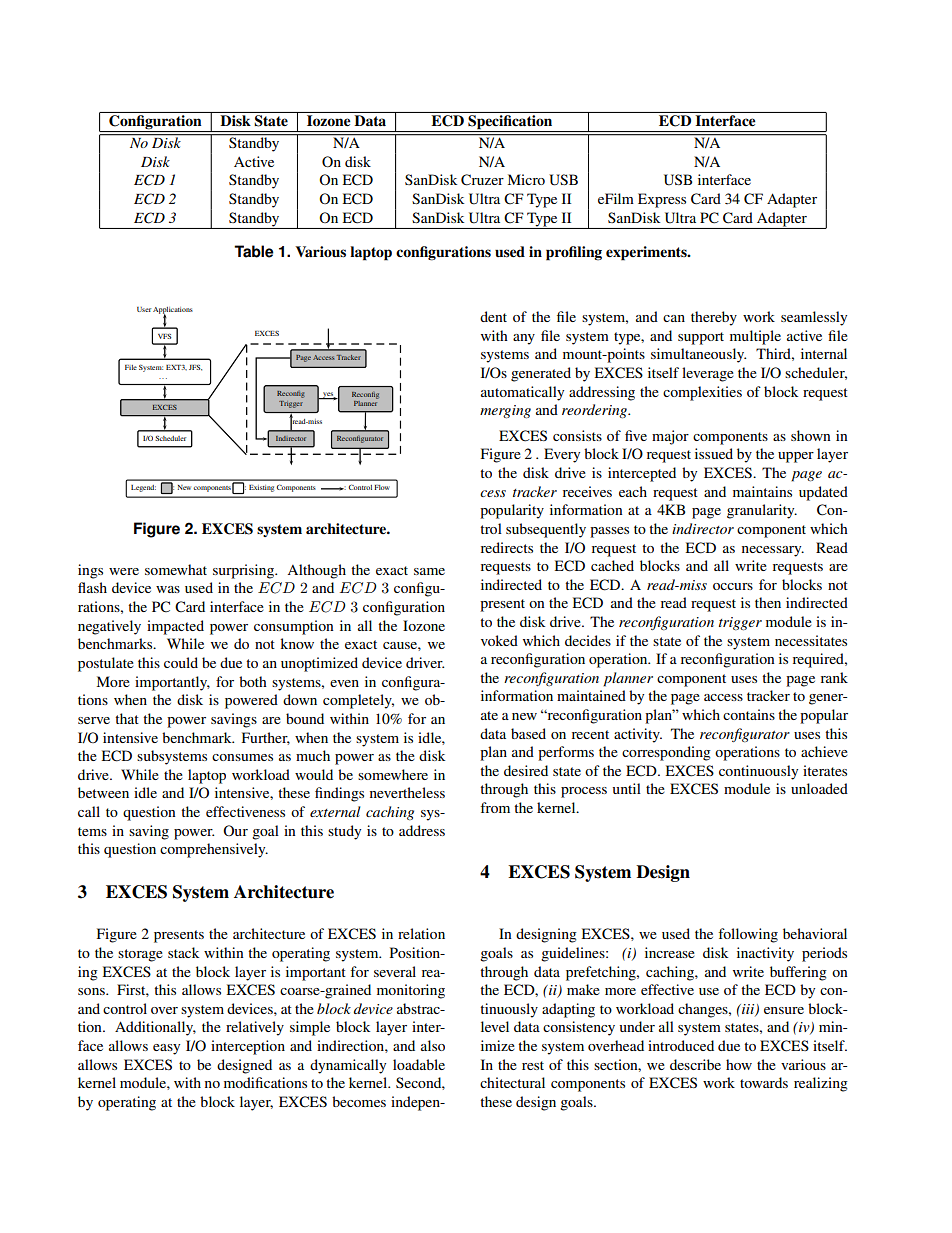 Image resolution: width=952 pixels, height=1233 pixels. Describe the element at coordinates (749, 714) in the image. I see `contains` at that location.
